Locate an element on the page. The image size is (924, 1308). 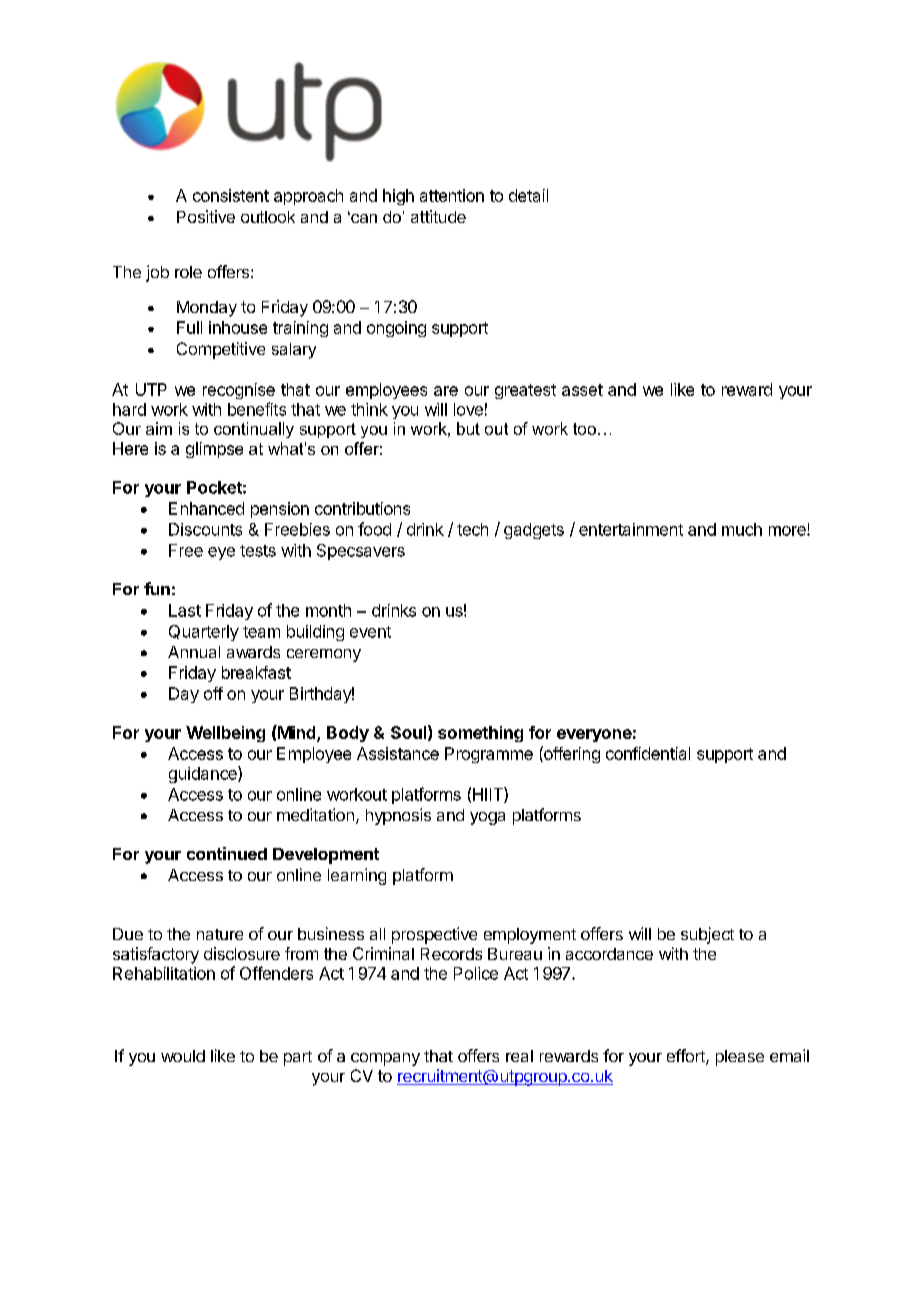
tech is located at coordinates (472, 529).
